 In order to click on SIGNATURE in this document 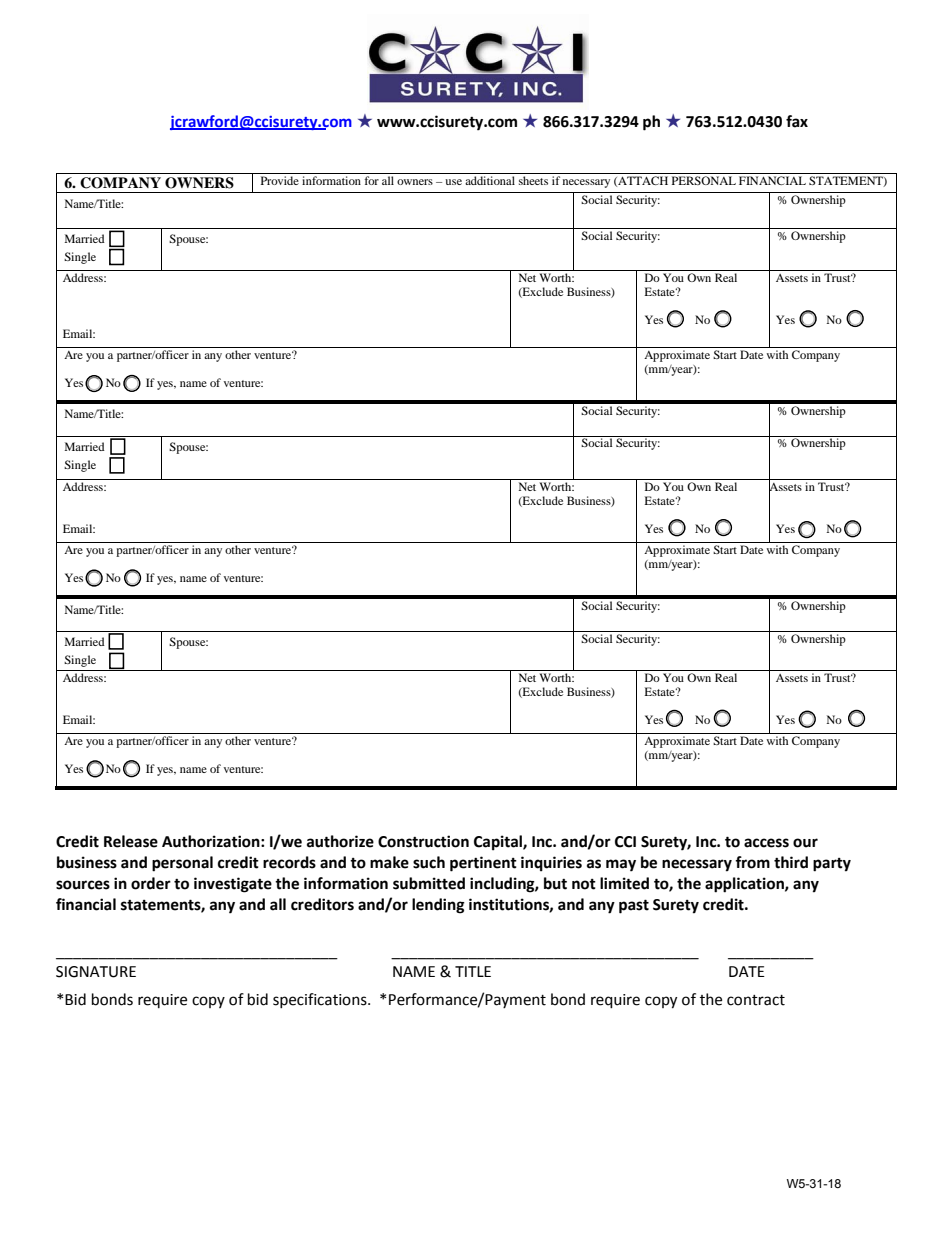, I will do `click(96, 972)`.
